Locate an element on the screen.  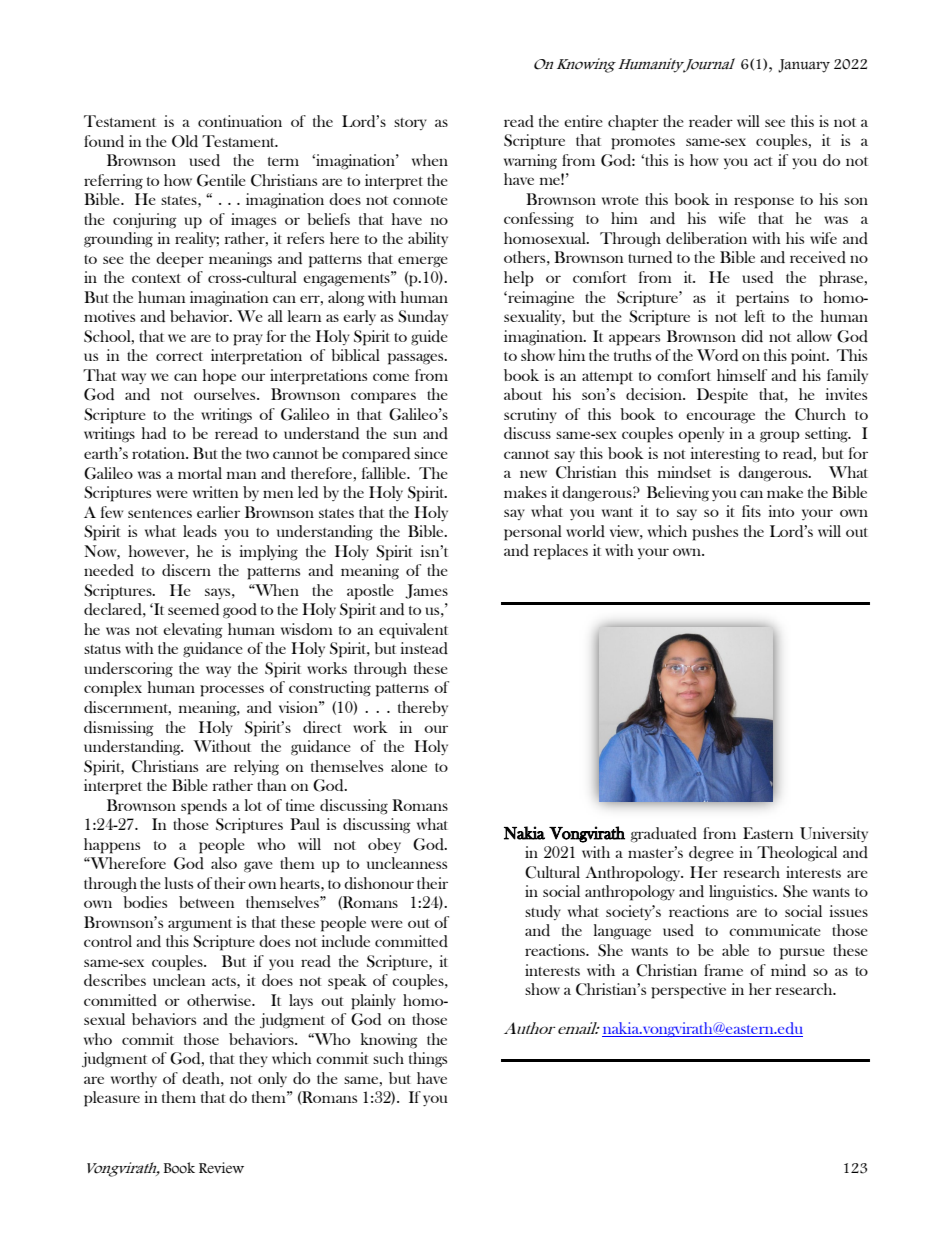
spends is located at coordinates (204, 807).
